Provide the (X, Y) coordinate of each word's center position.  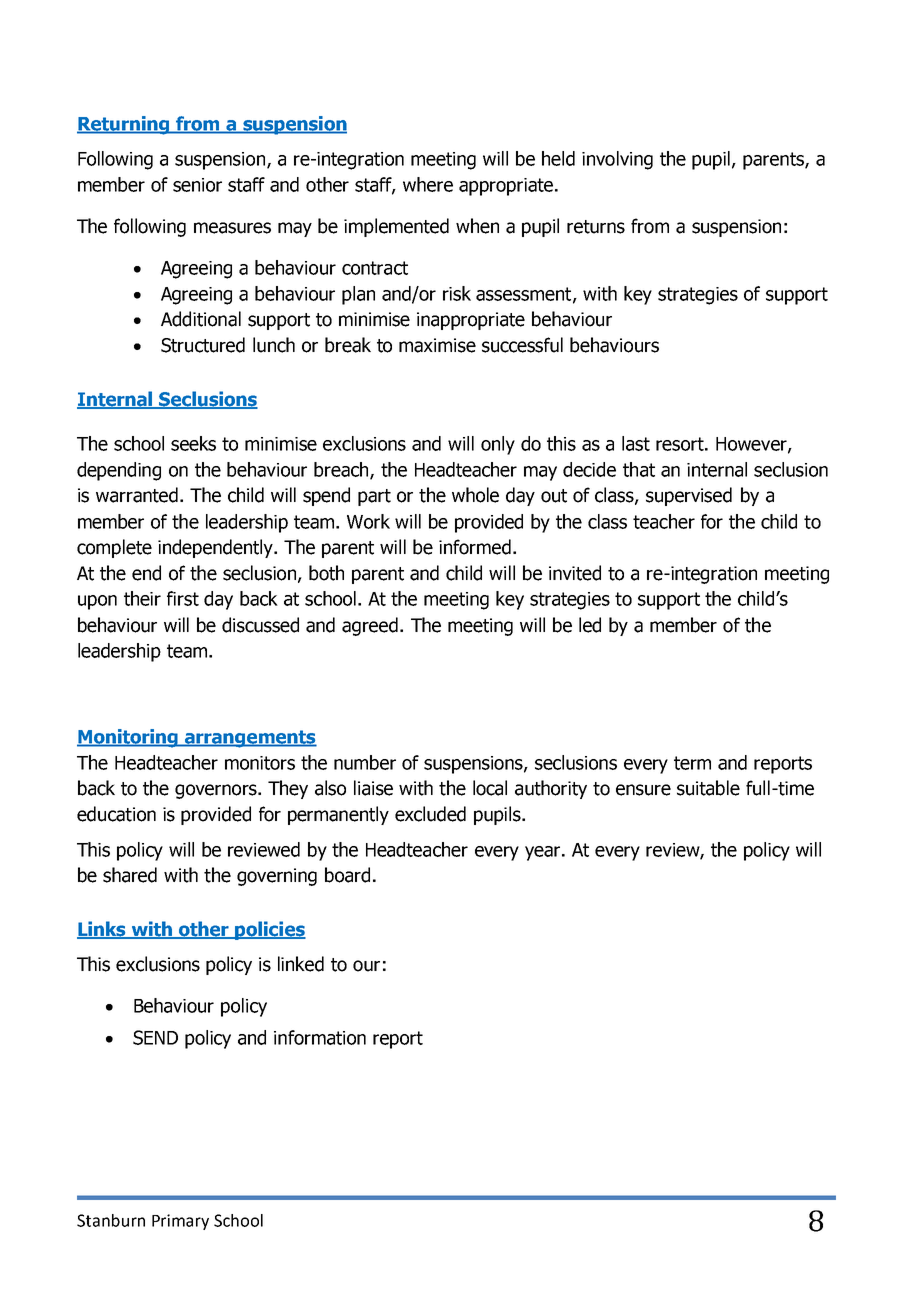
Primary (180, 1222)
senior (197, 185)
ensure (643, 790)
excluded (430, 814)
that (639, 469)
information (320, 1037)
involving (617, 160)
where (428, 184)
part (374, 497)
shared (130, 875)
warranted (137, 495)
